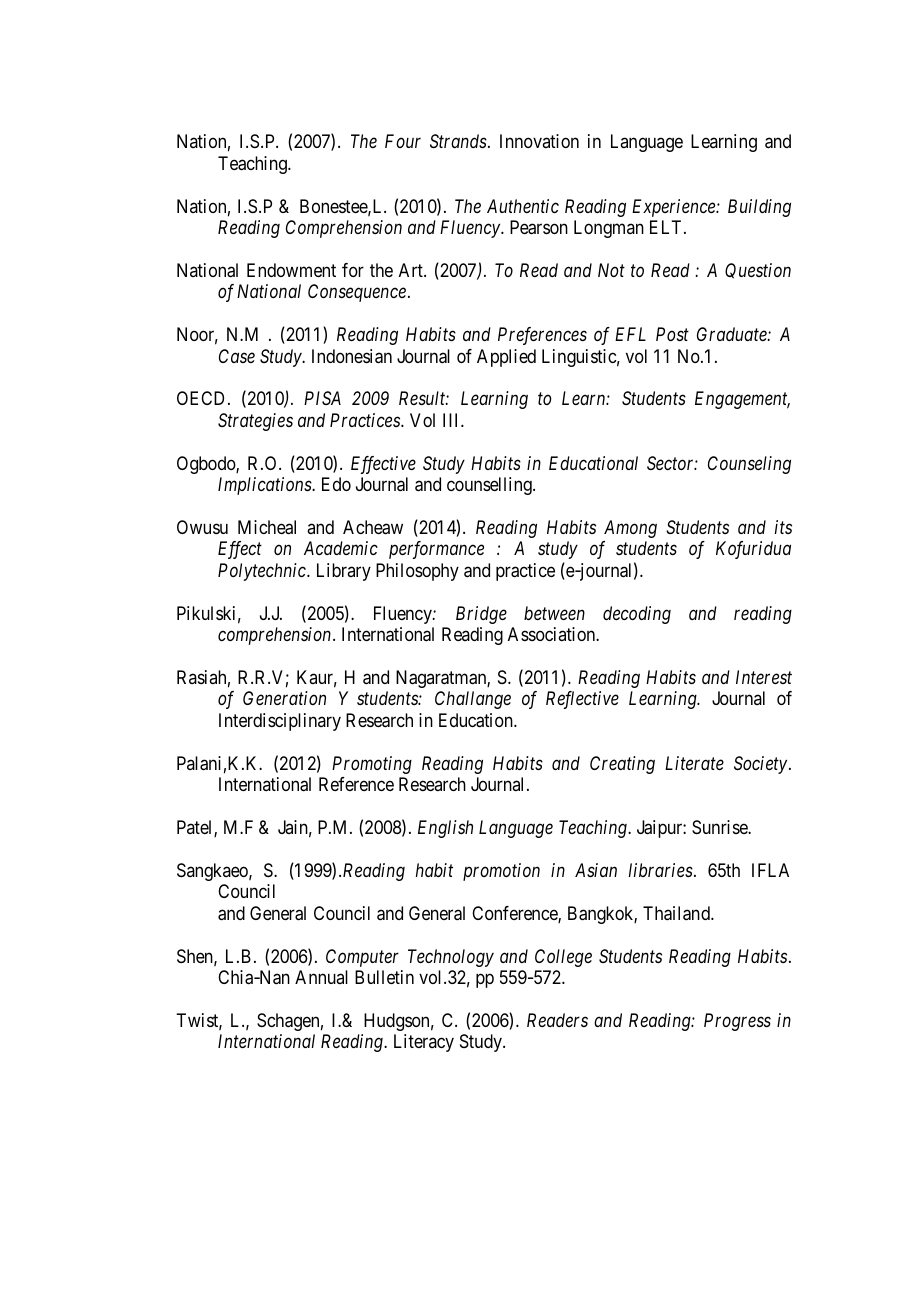  Describe the element at coordinates (637, 615) in the page. I see `decoding` at that location.
